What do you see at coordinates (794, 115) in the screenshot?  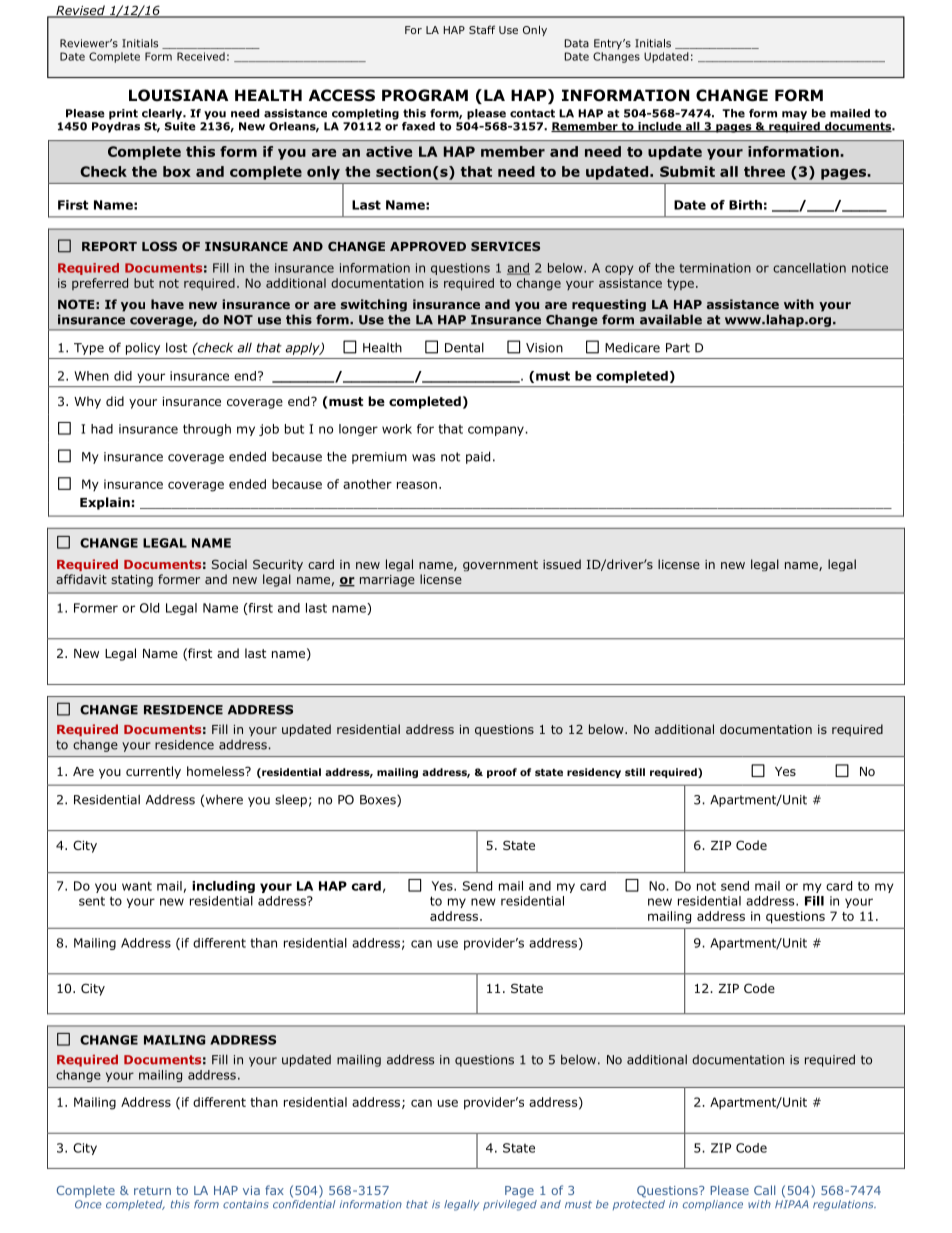 I see `may` at bounding box center [794, 115].
